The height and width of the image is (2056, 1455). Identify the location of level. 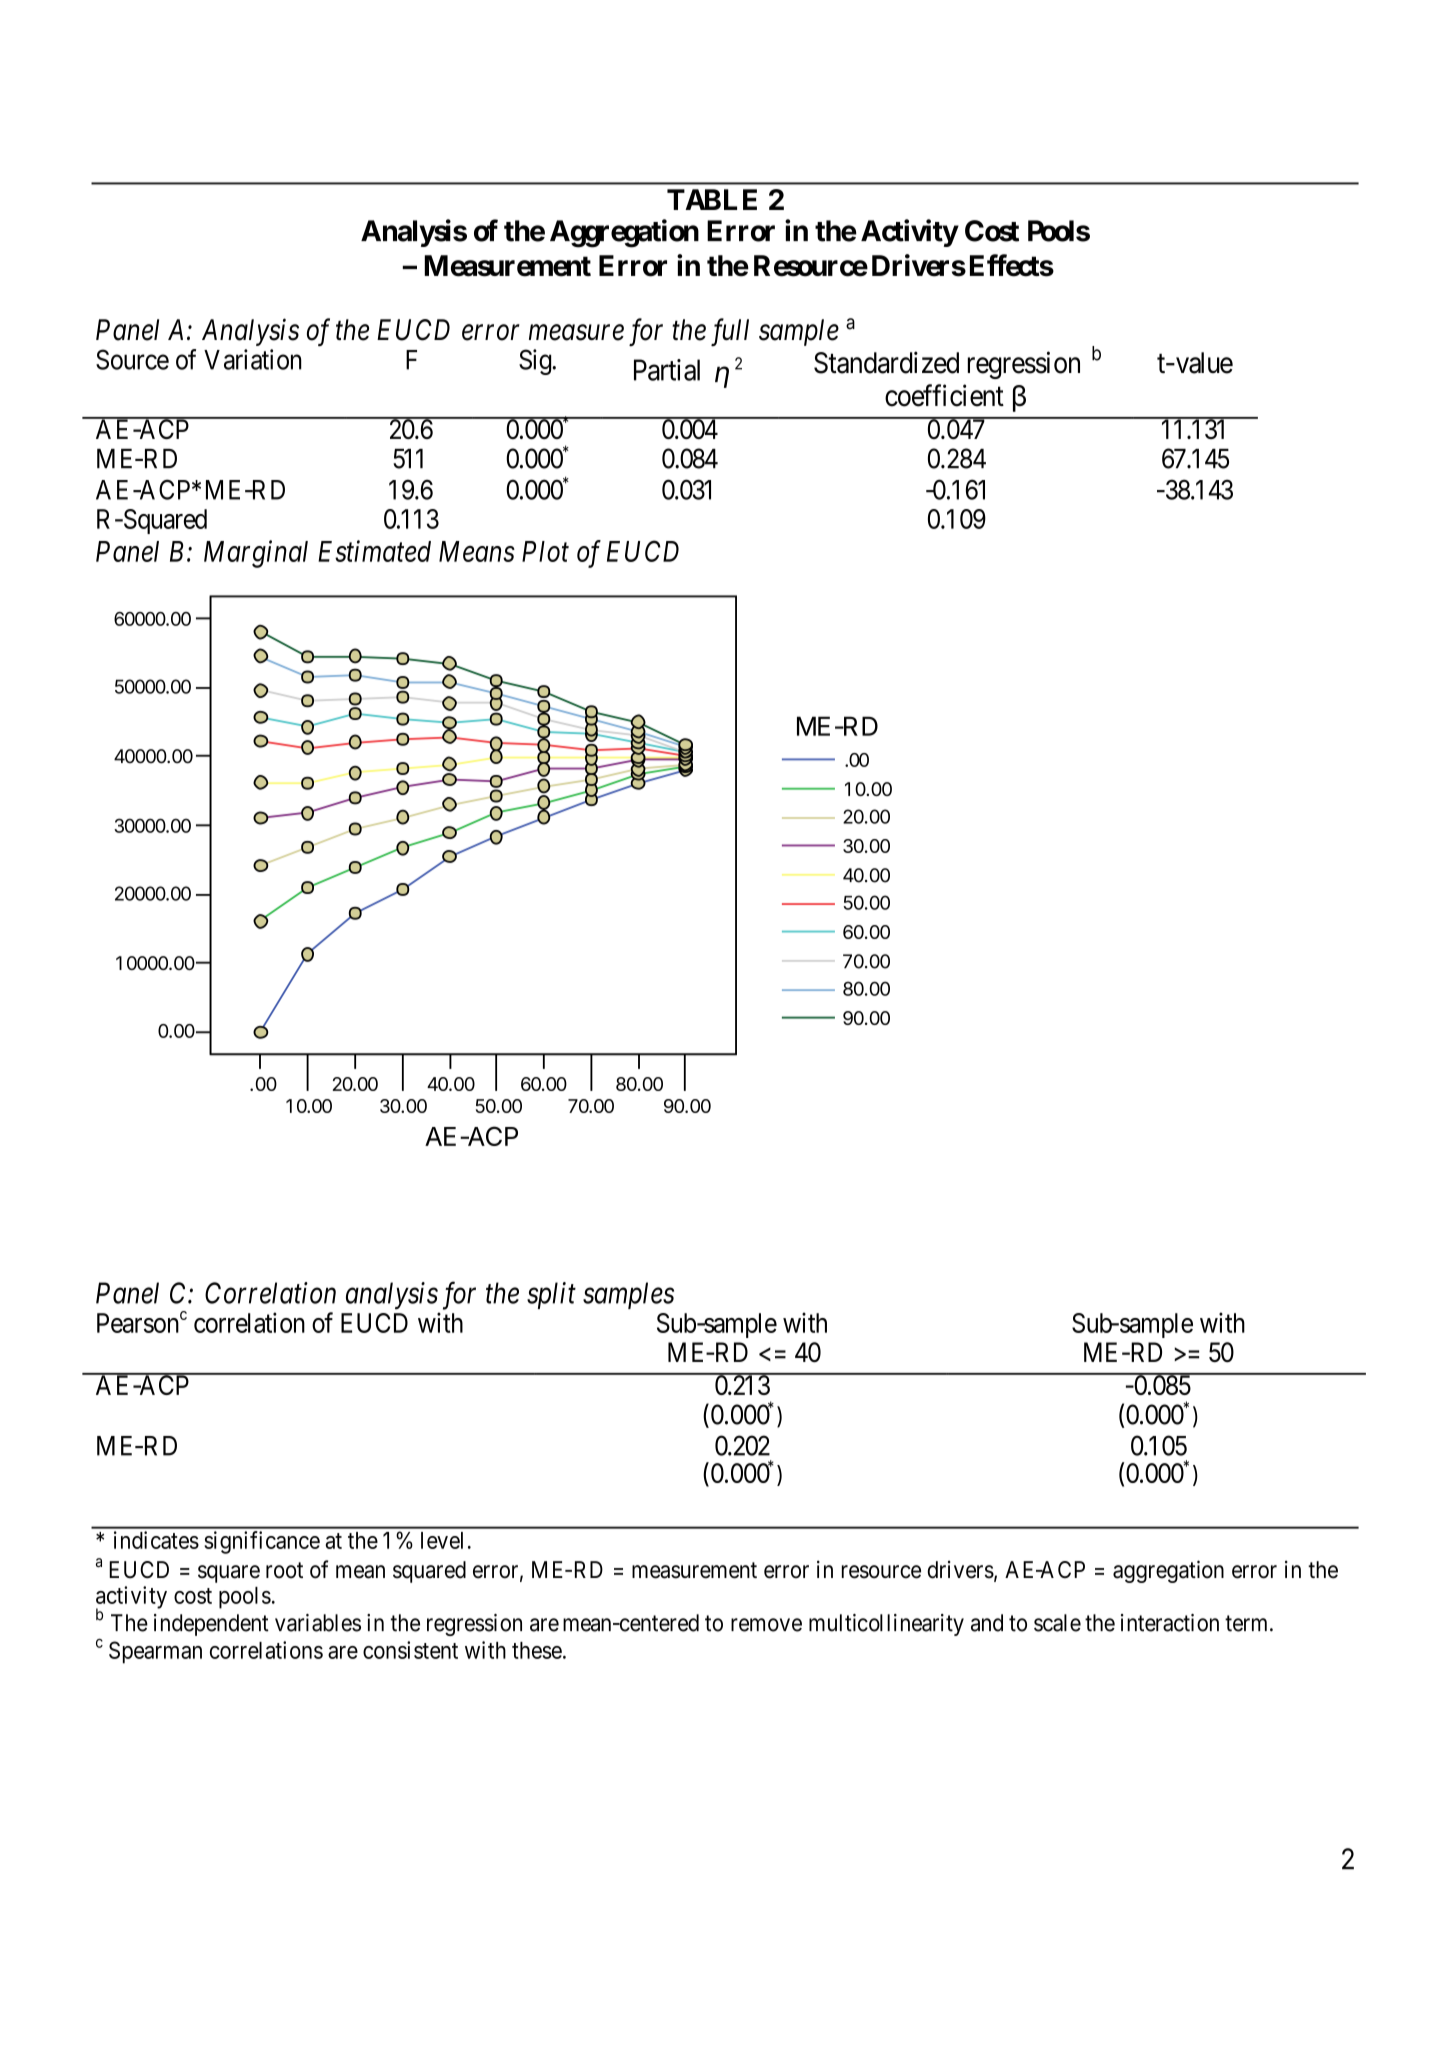
(442, 1540).
